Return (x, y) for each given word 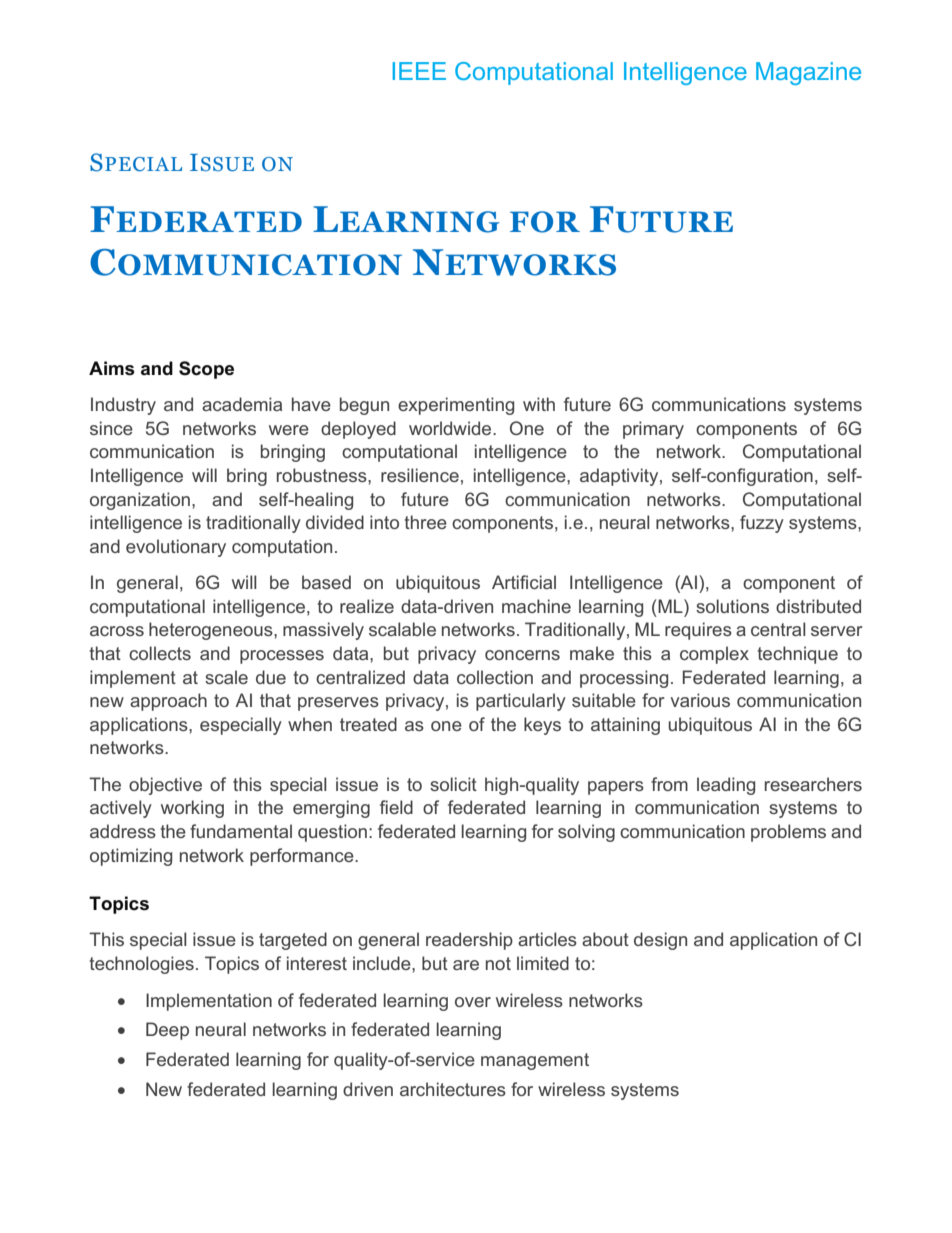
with (539, 404)
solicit (453, 784)
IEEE (419, 71)
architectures (453, 1089)
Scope (206, 370)
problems (788, 833)
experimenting (456, 406)
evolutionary (176, 548)
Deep (167, 1031)
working (192, 809)
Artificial (524, 582)
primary (653, 430)
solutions (732, 606)
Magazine (808, 73)
